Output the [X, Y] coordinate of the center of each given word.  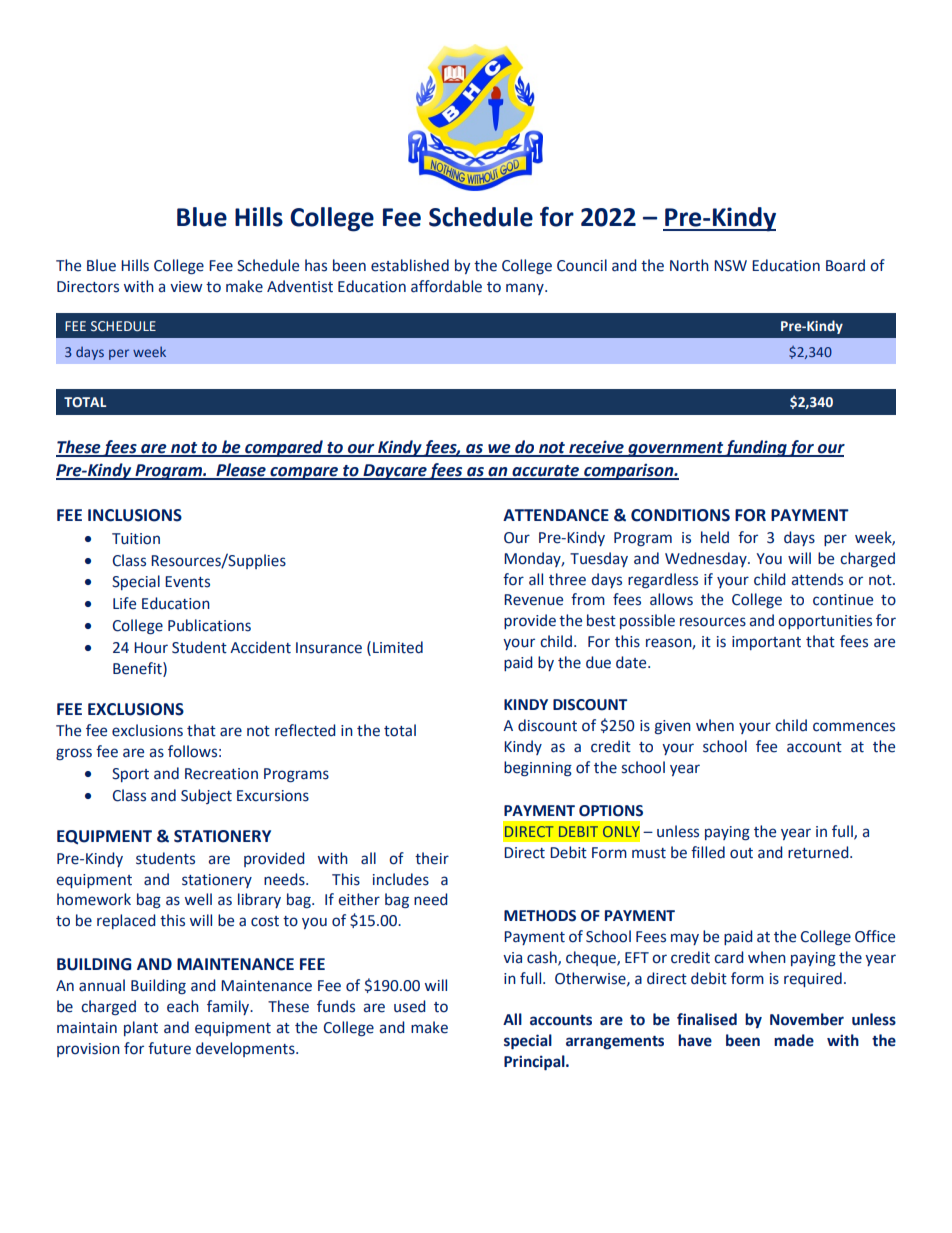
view [186, 287]
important [766, 643]
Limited [398, 647]
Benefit [138, 668]
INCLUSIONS [135, 515]
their [432, 858]
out [741, 853]
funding [756, 448]
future [169, 1048]
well [198, 899]
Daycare [394, 472]
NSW [730, 266]
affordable [446, 286]
